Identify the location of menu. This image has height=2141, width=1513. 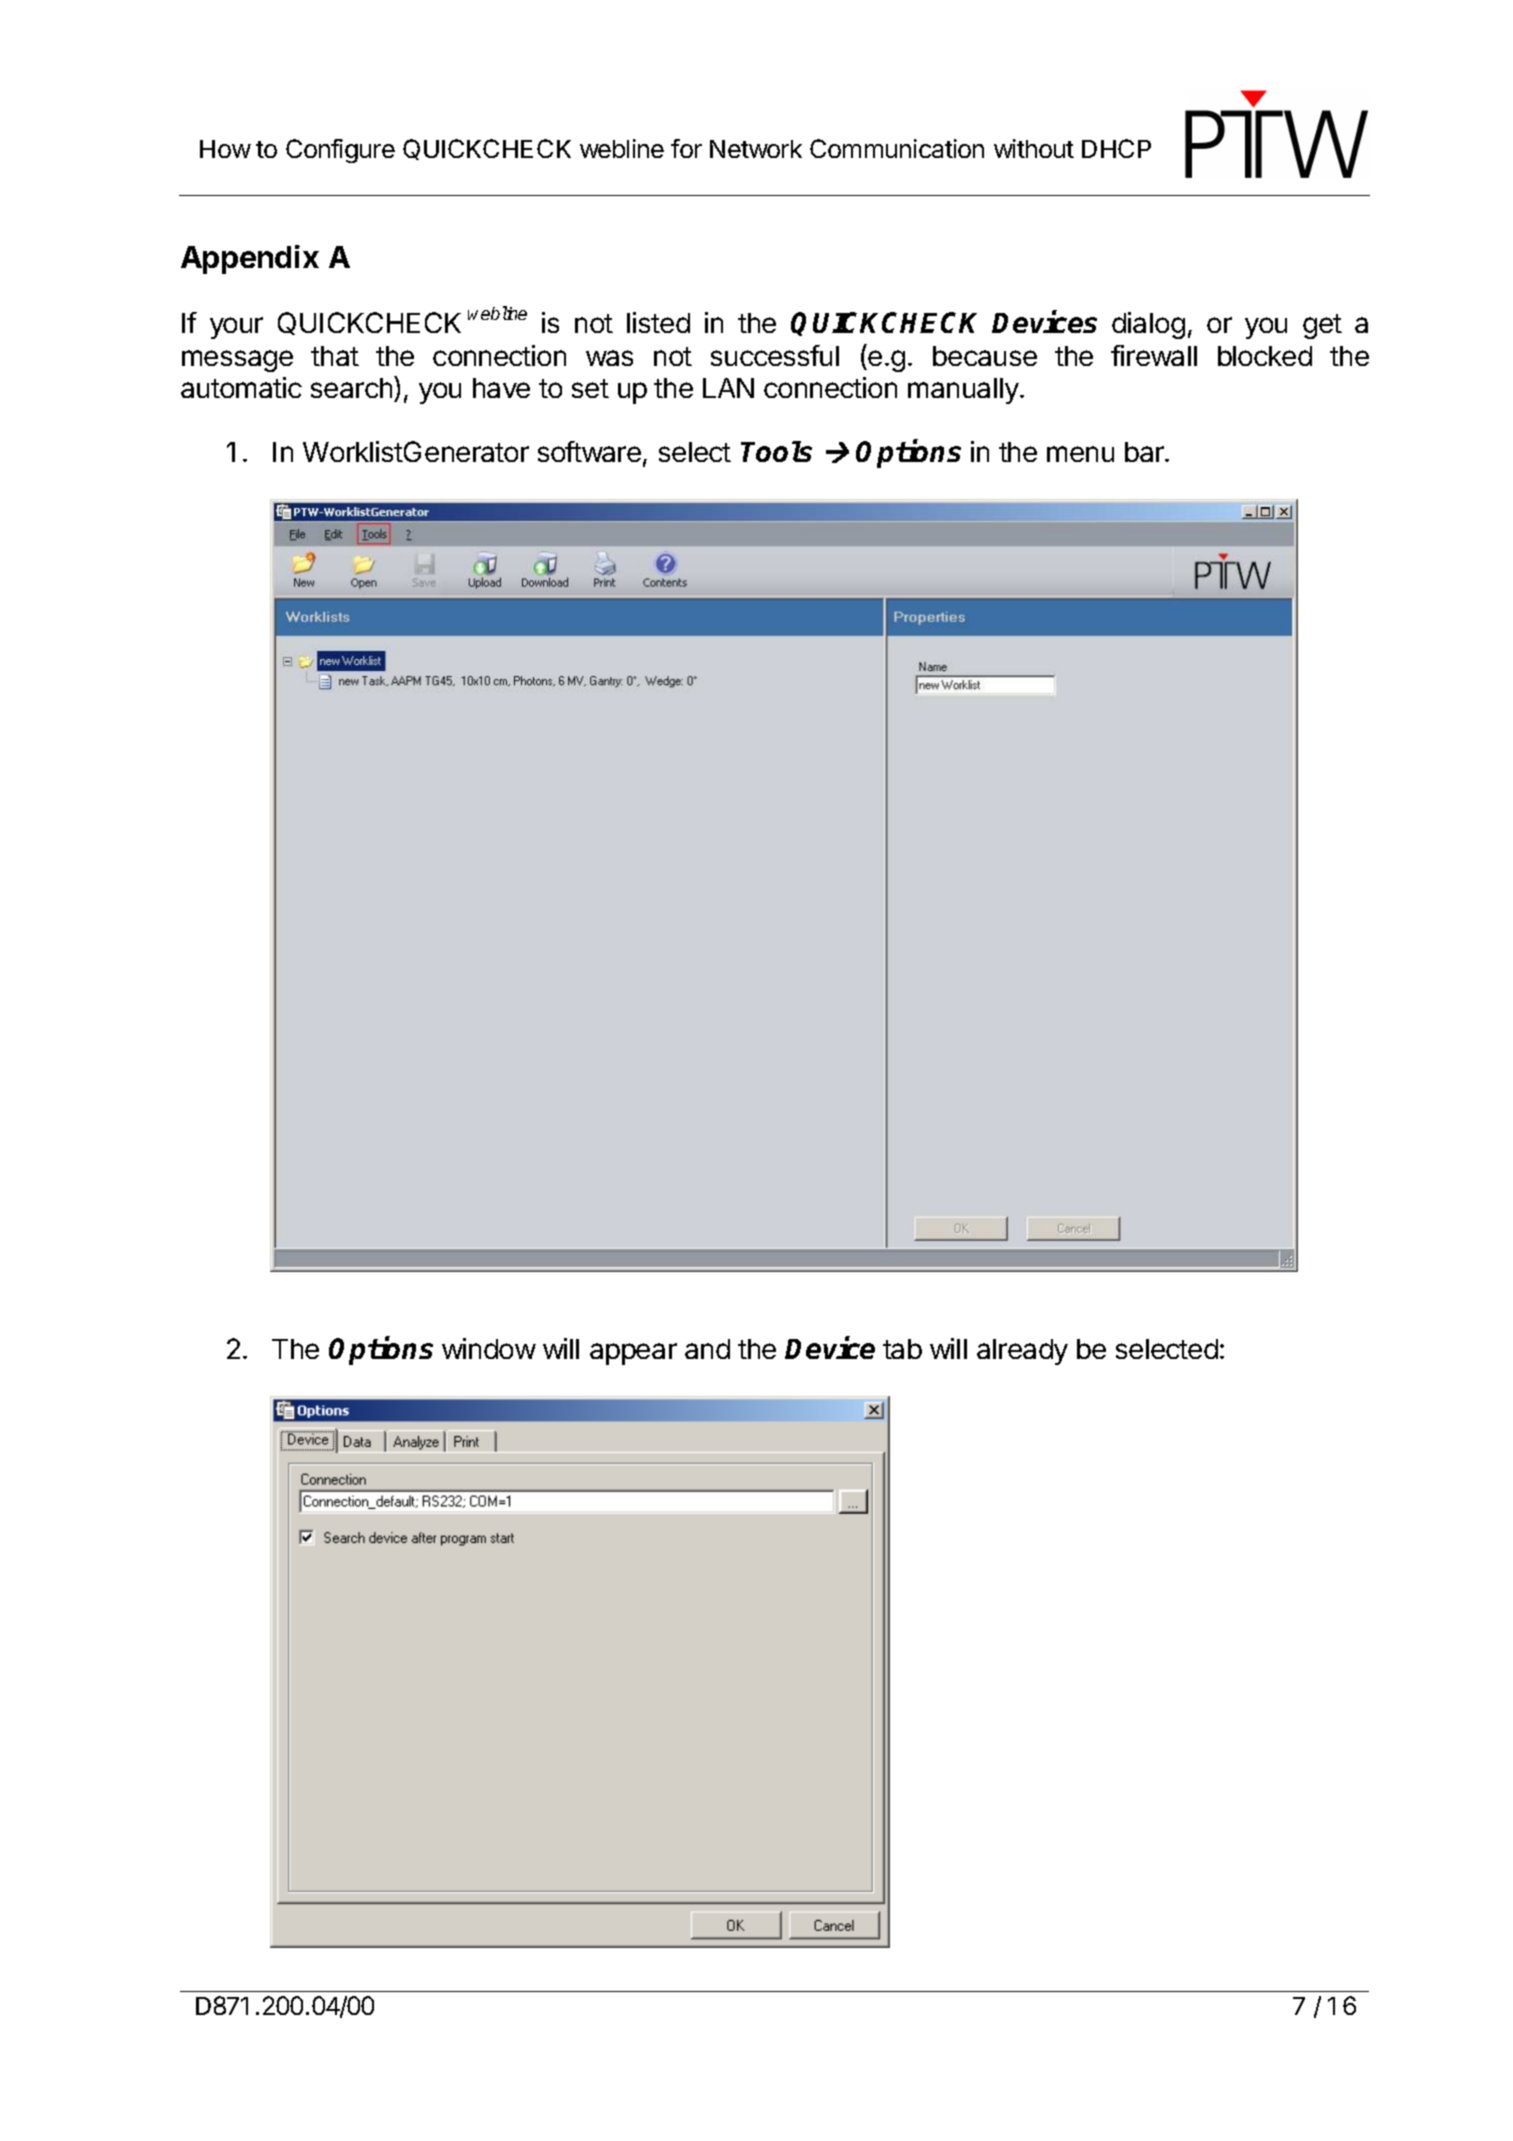
(1080, 454).
